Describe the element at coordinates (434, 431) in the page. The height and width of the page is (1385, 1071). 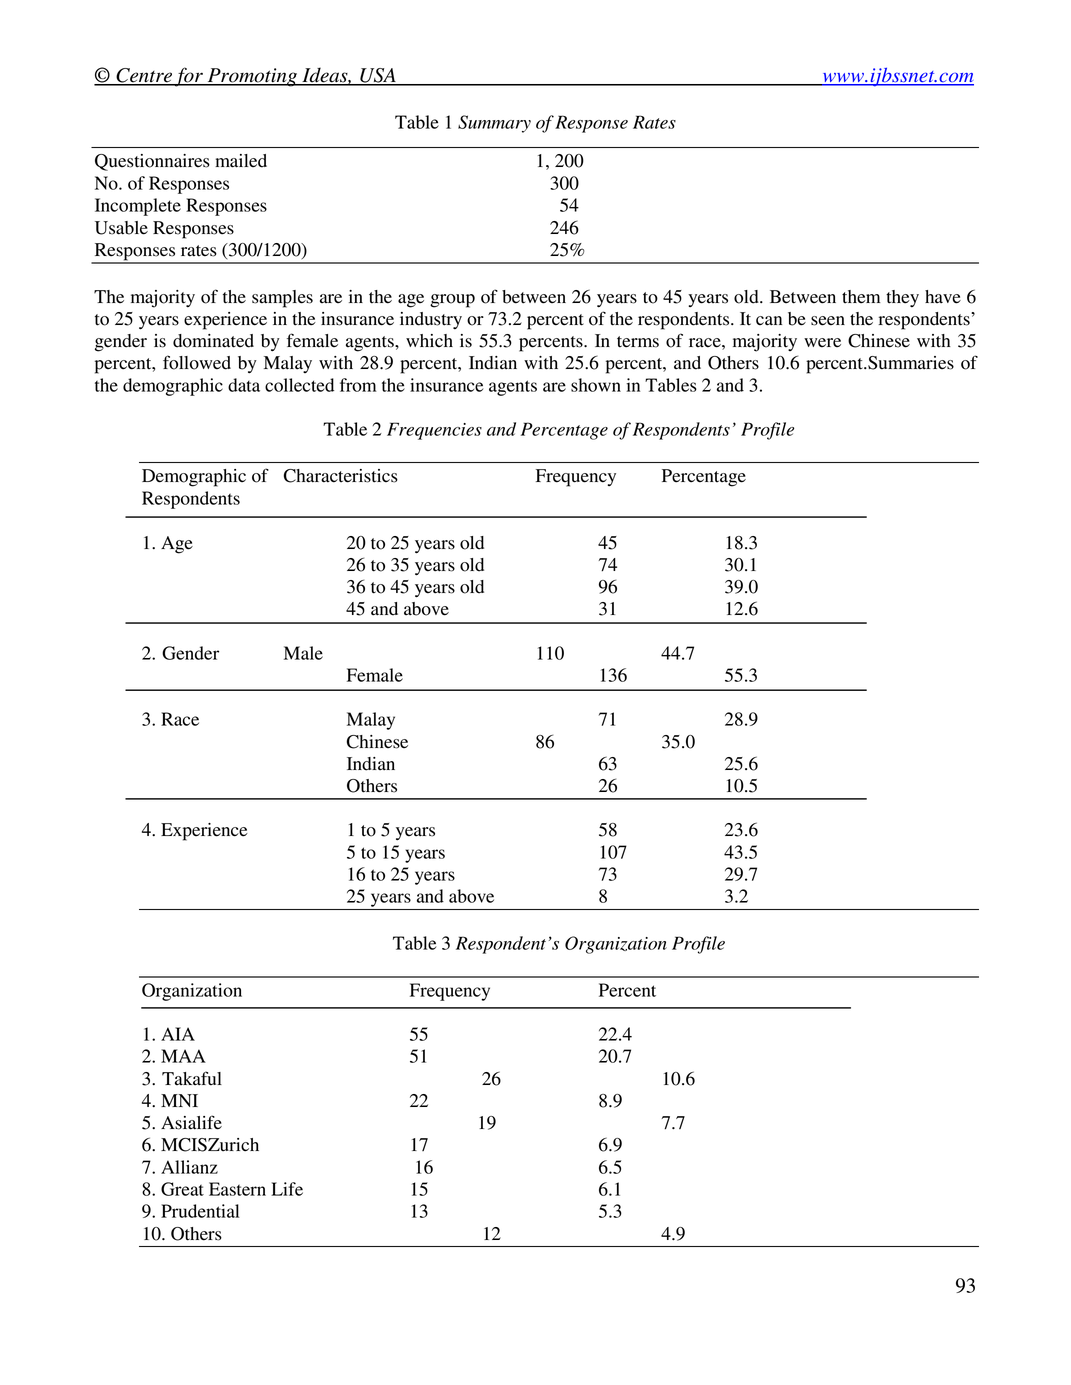
I see `Frequencies` at that location.
